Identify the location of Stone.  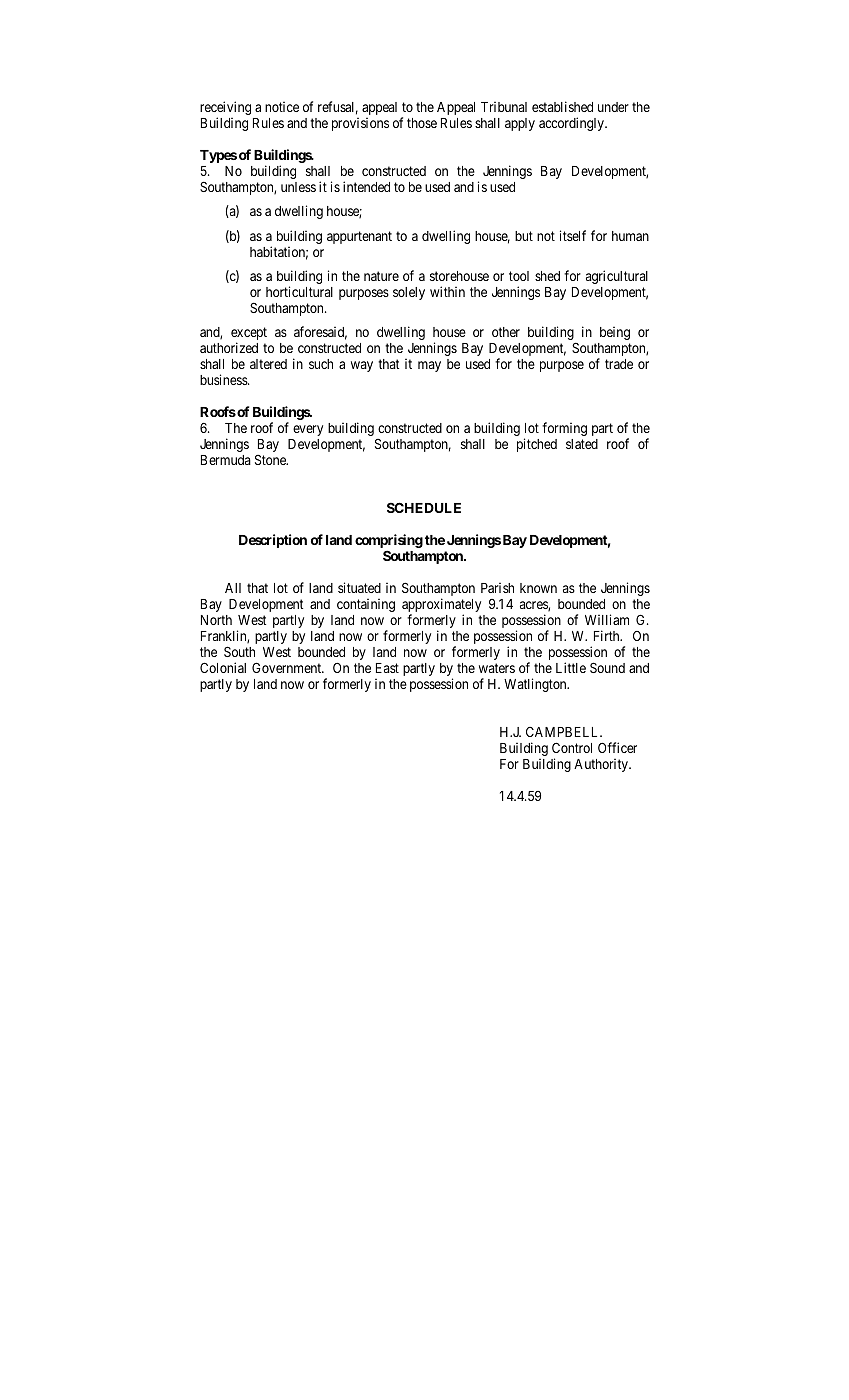
(271, 460).
